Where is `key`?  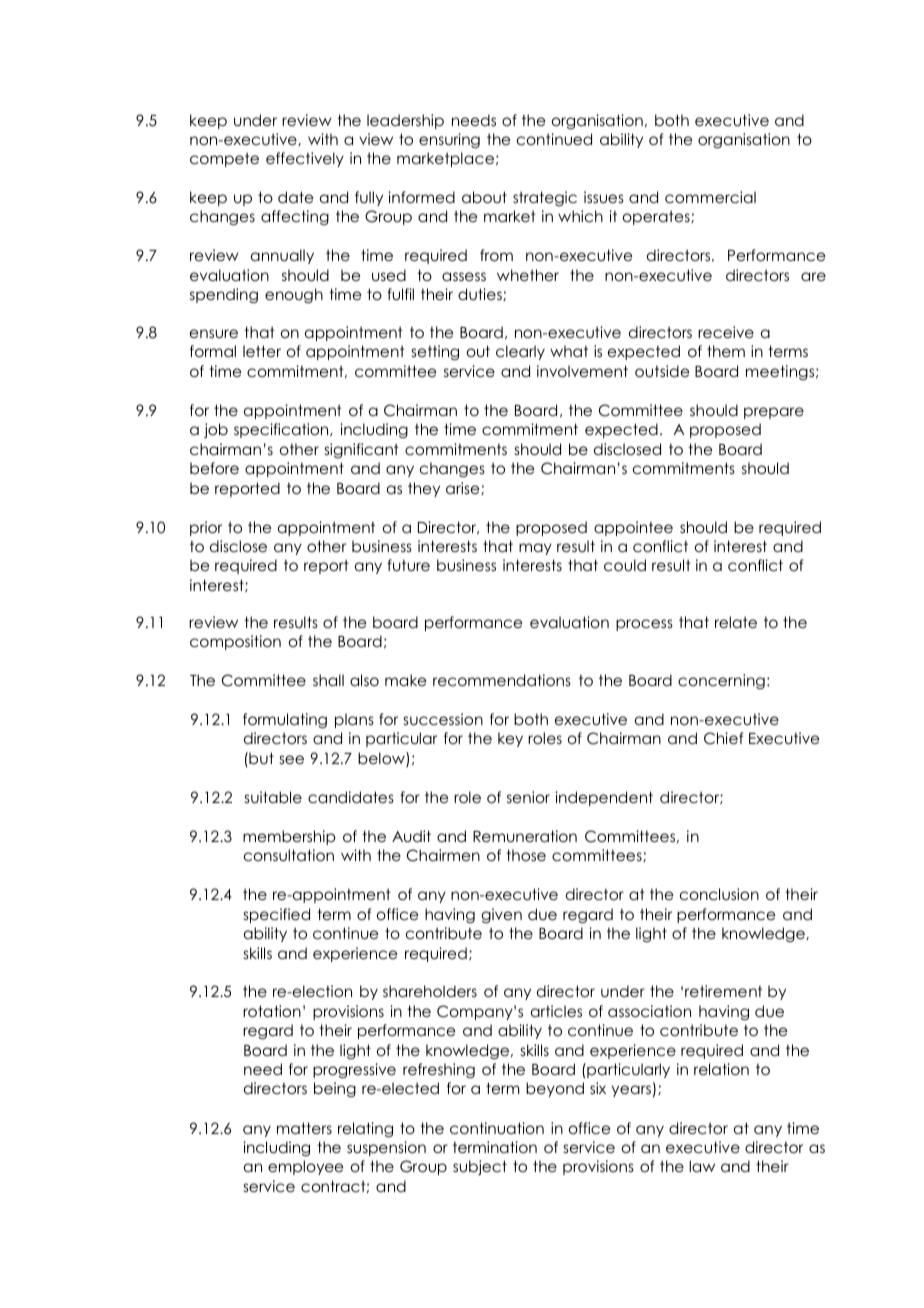 key is located at coordinates (510, 739).
